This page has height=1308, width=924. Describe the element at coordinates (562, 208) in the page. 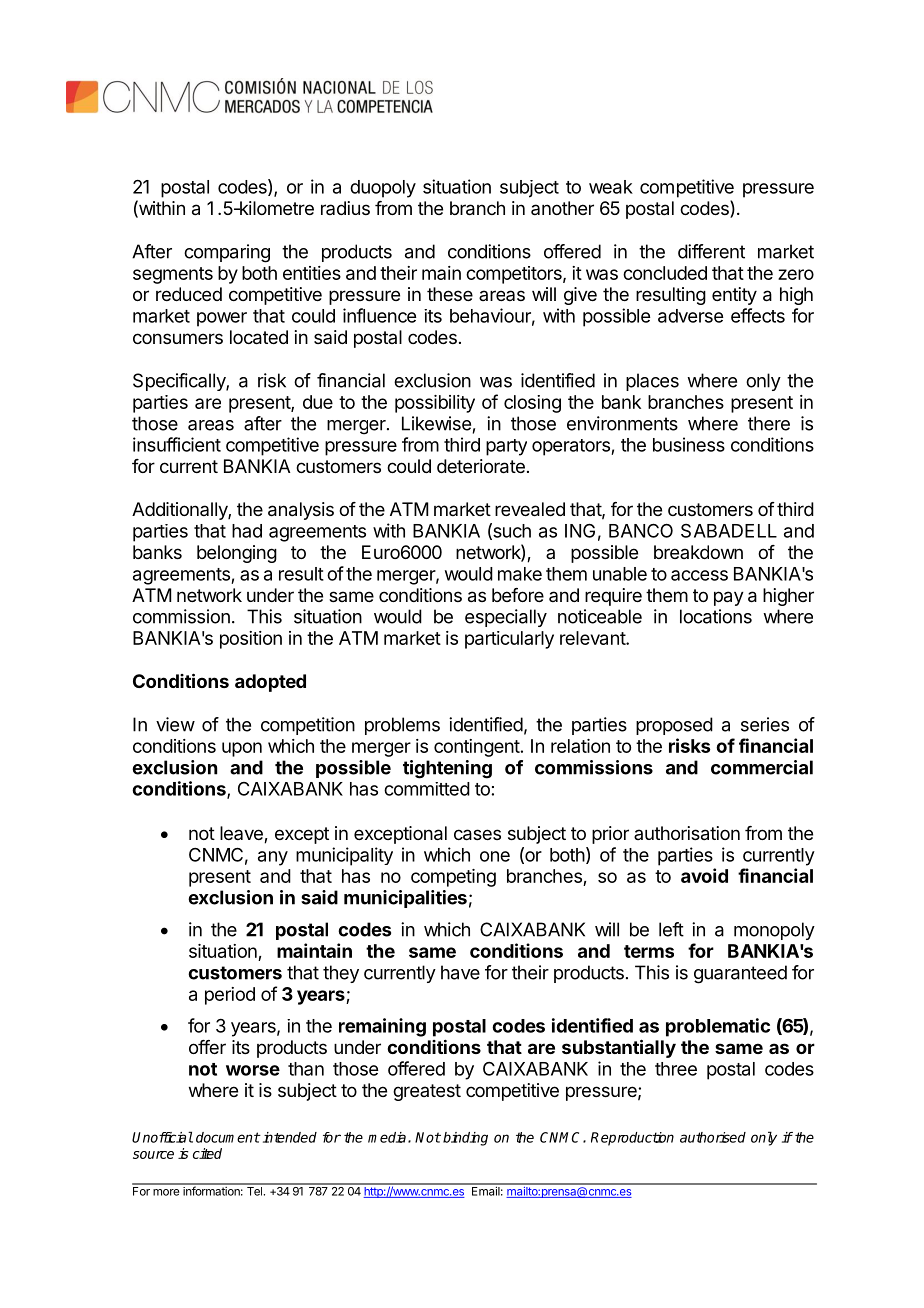

I see `another` at that location.
